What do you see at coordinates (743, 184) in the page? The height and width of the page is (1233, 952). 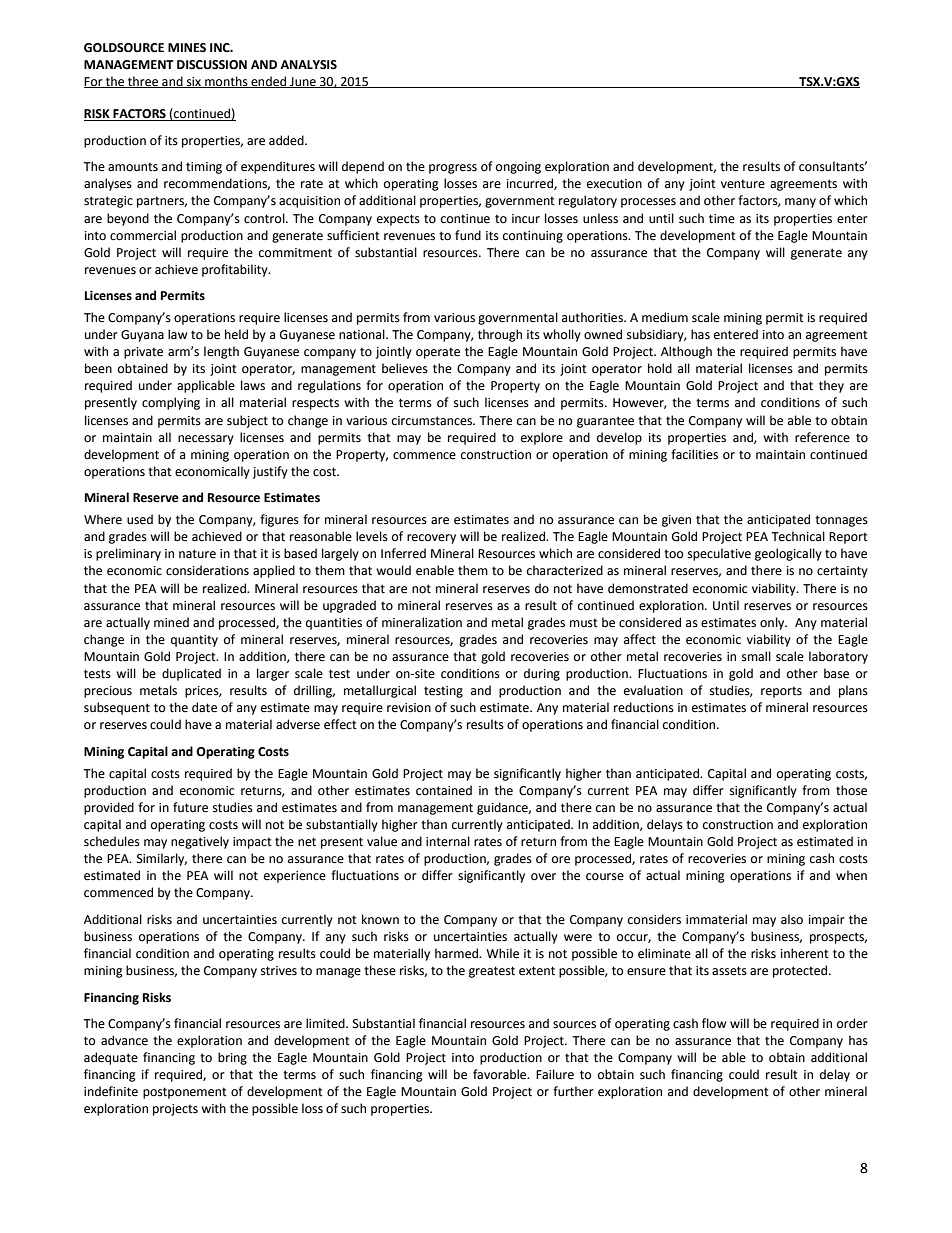 I see `venture` at bounding box center [743, 184].
